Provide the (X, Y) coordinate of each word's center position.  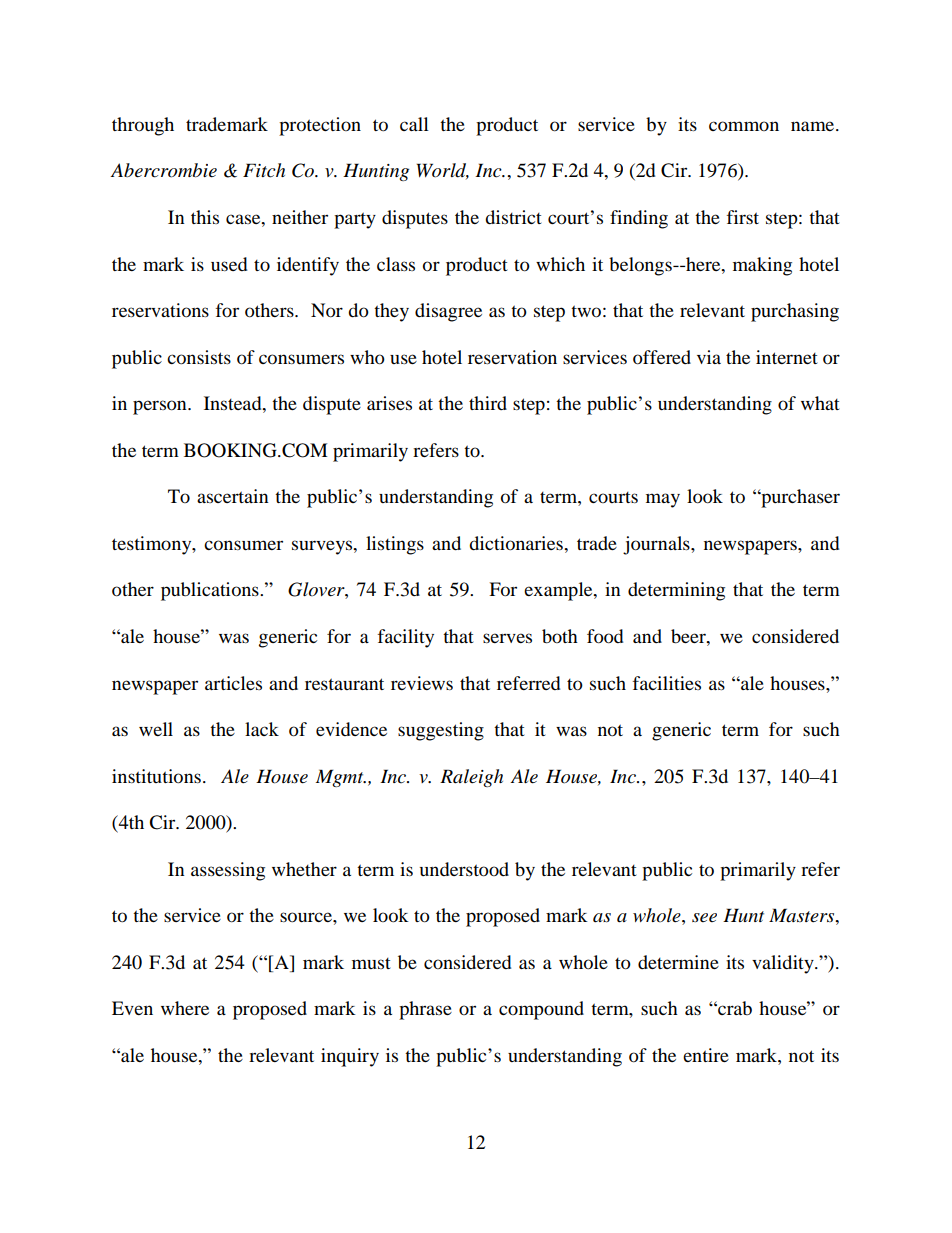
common (744, 126)
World (443, 171)
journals (657, 545)
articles (233, 683)
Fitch (264, 170)
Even (132, 1008)
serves (507, 638)
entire (706, 1055)
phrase (425, 1010)
